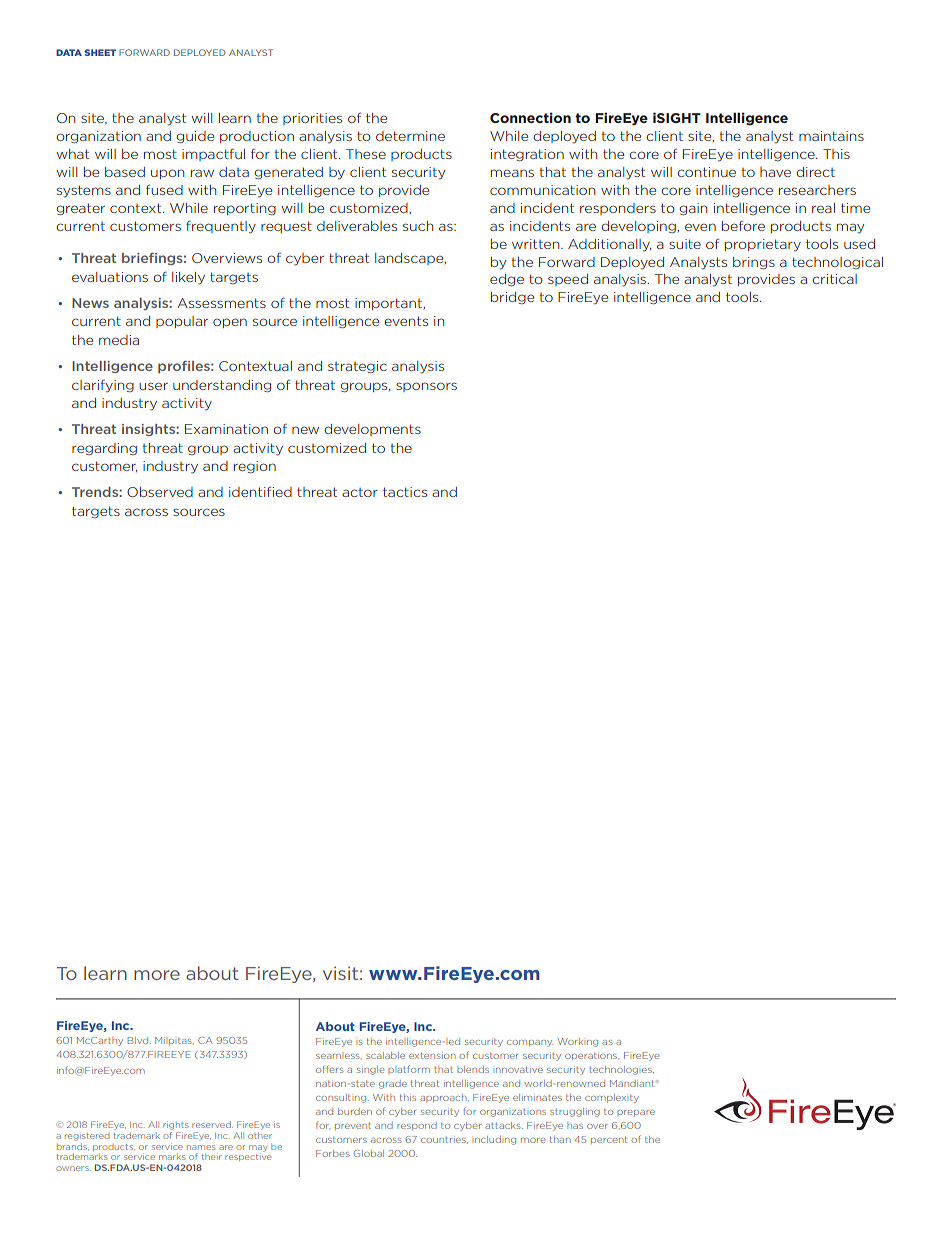  Describe the element at coordinates (175, 1125) in the document. I see `rights` at that location.
